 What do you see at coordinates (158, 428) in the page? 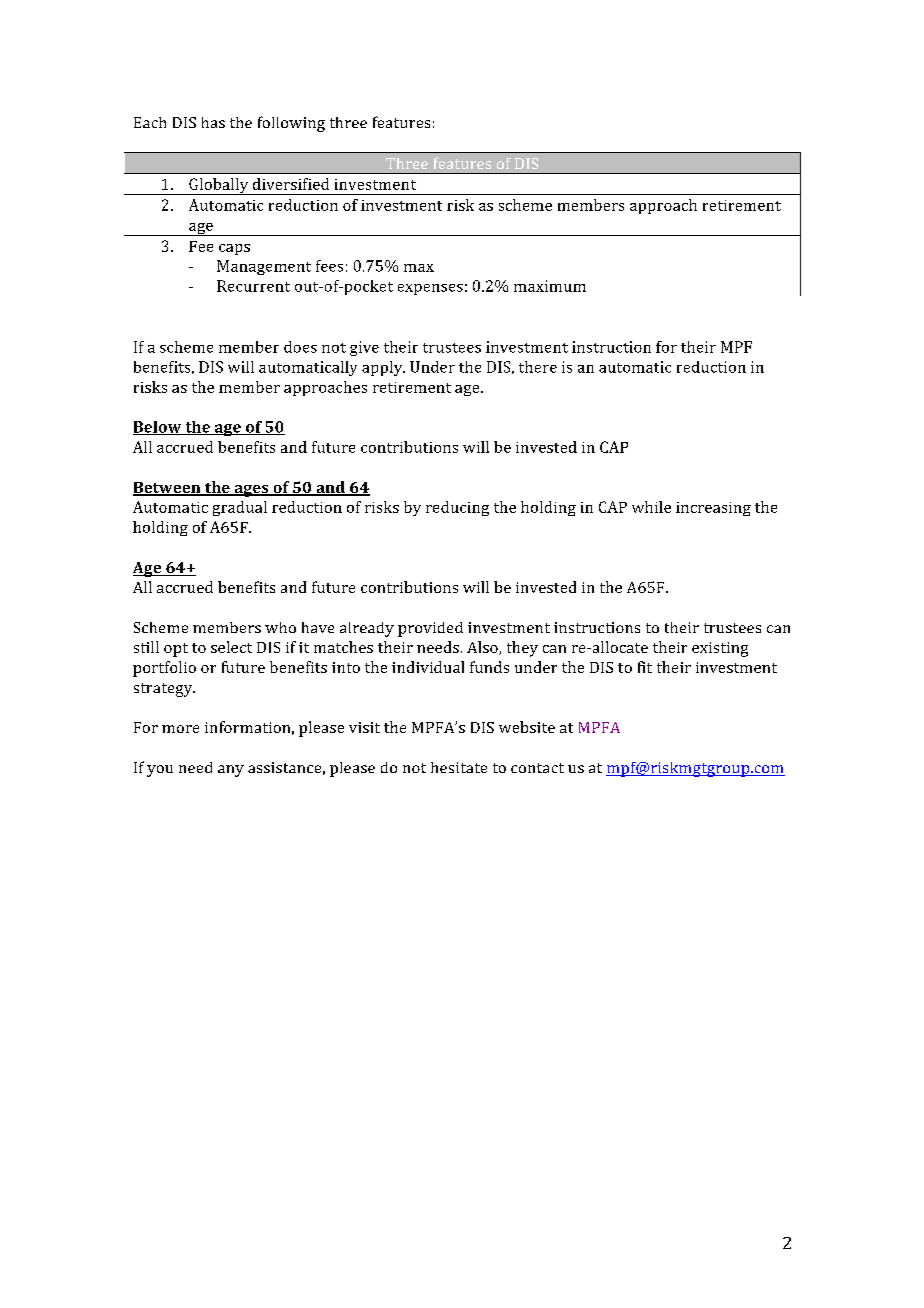
I see `Below` at bounding box center [158, 428].
